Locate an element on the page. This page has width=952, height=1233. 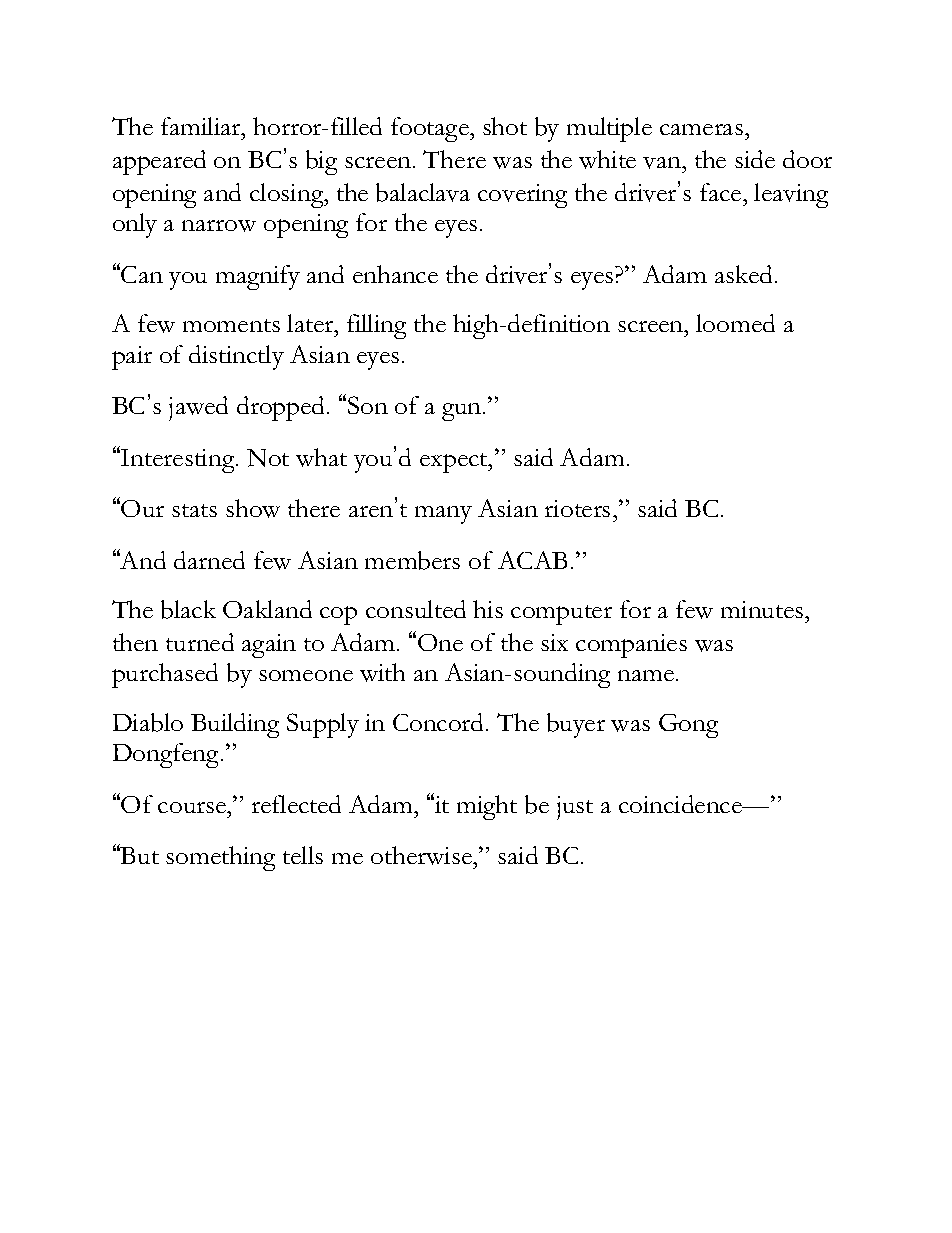
many is located at coordinates (443, 515).
